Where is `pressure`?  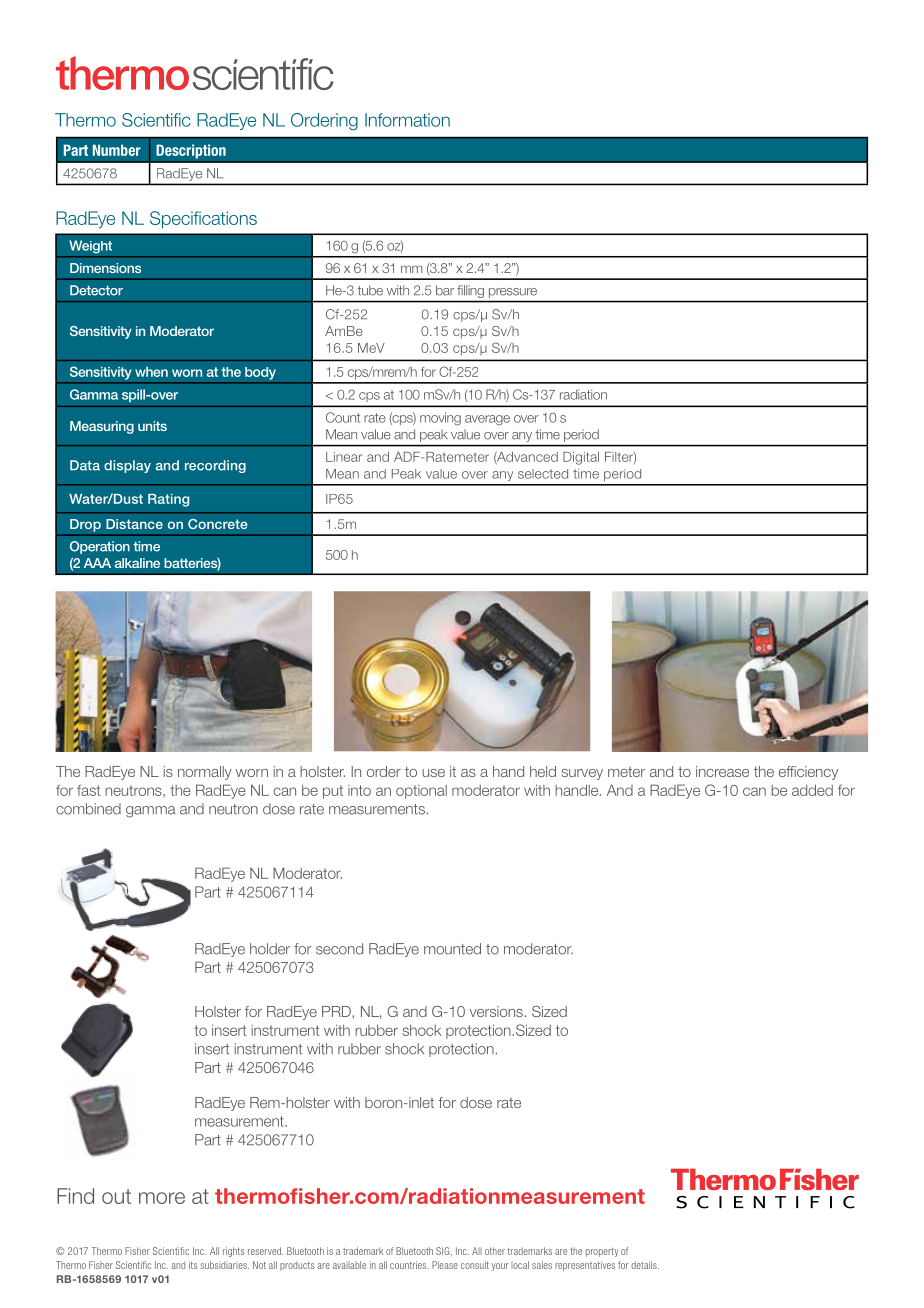
pressure is located at coordinates (513, 293).
